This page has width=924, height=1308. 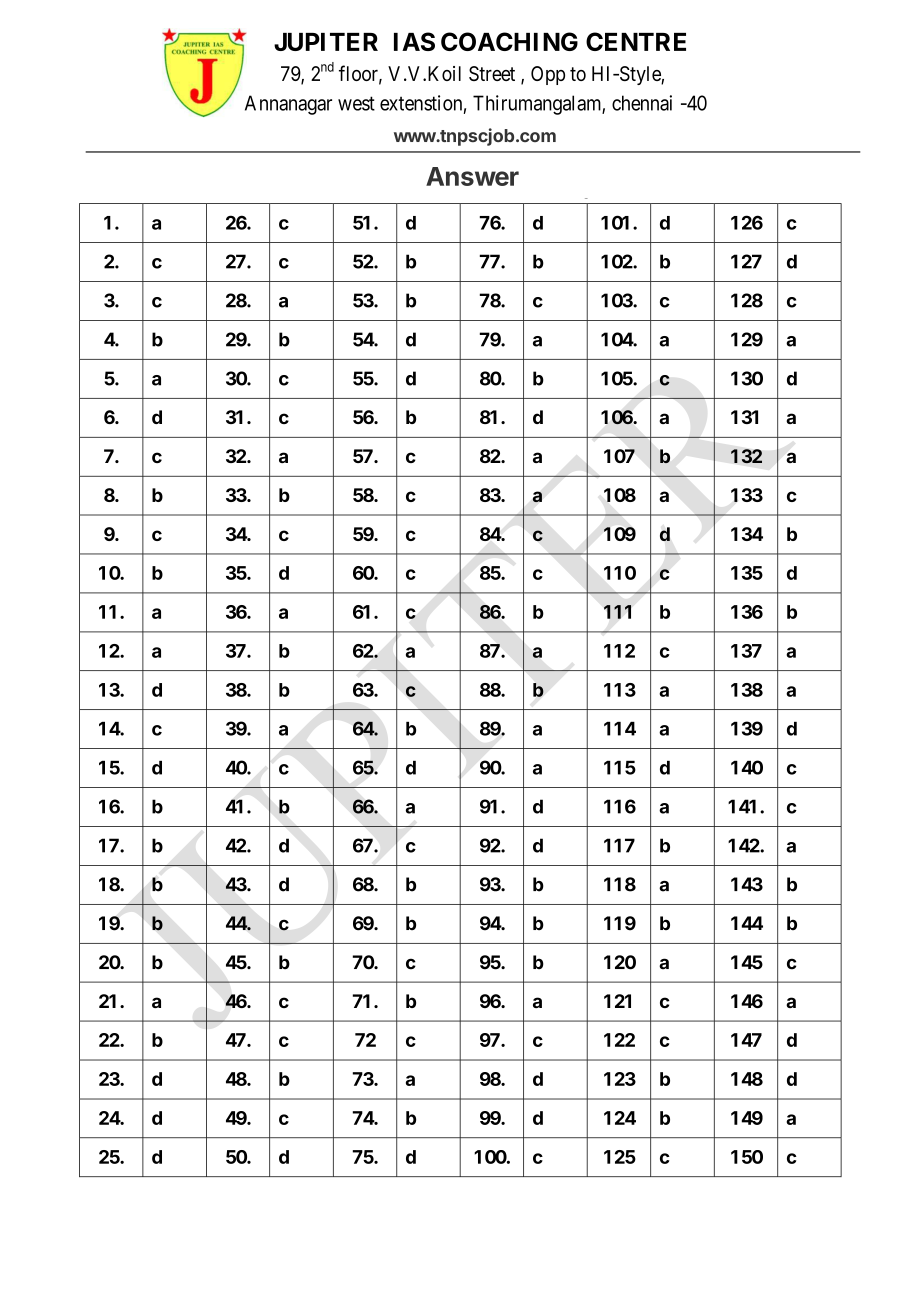 What do you see at coordinates (636, 41) in the page?
I see `CENTRE` at bounding box center [636, 41].
